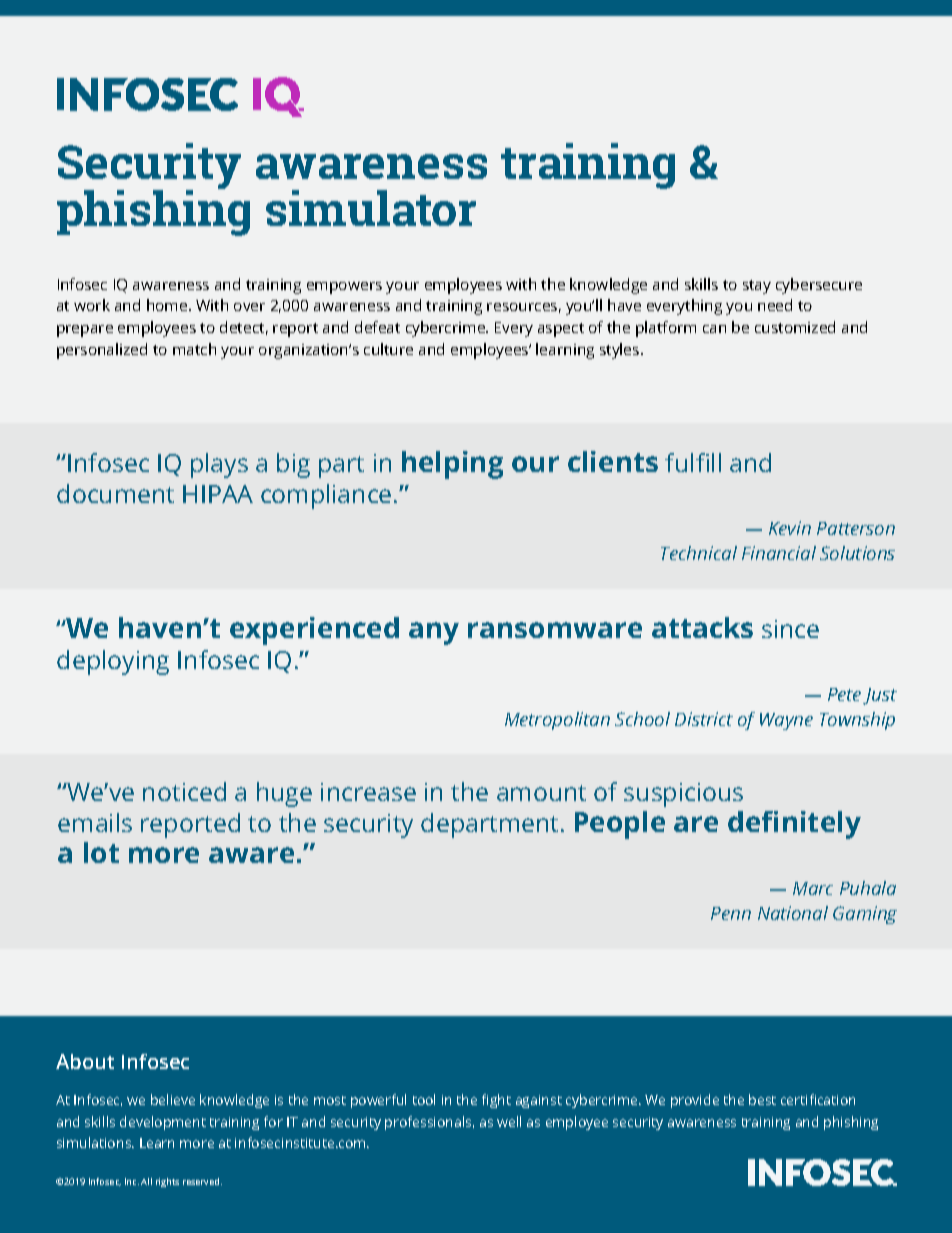 The image size is (952, 1233). Describe the element at coordinates (693, 462) in the screenshot. I see `fulfill` at that location.
